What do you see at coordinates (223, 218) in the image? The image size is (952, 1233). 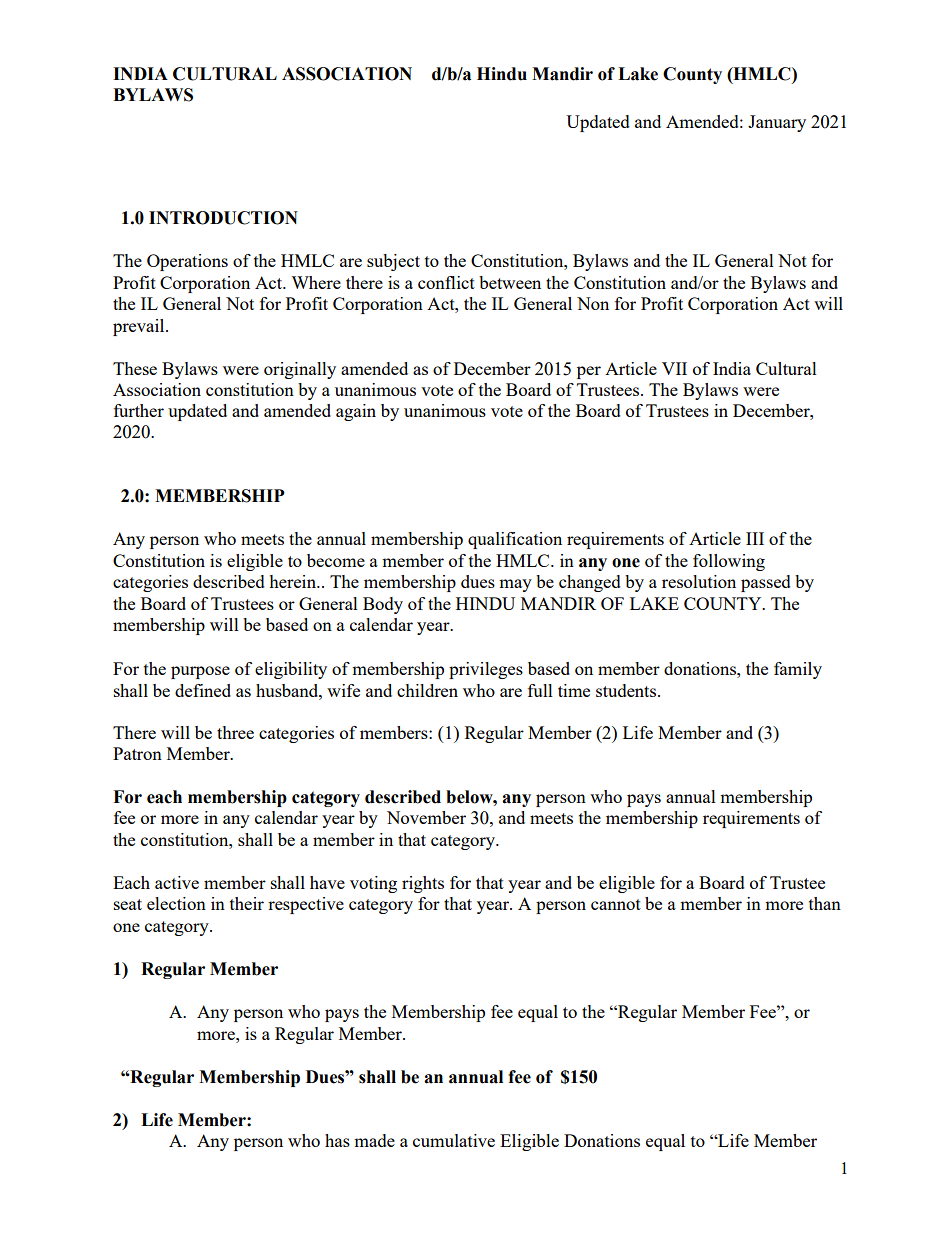 I see `INTRODUCTION` at bounding box center [223, 218].
